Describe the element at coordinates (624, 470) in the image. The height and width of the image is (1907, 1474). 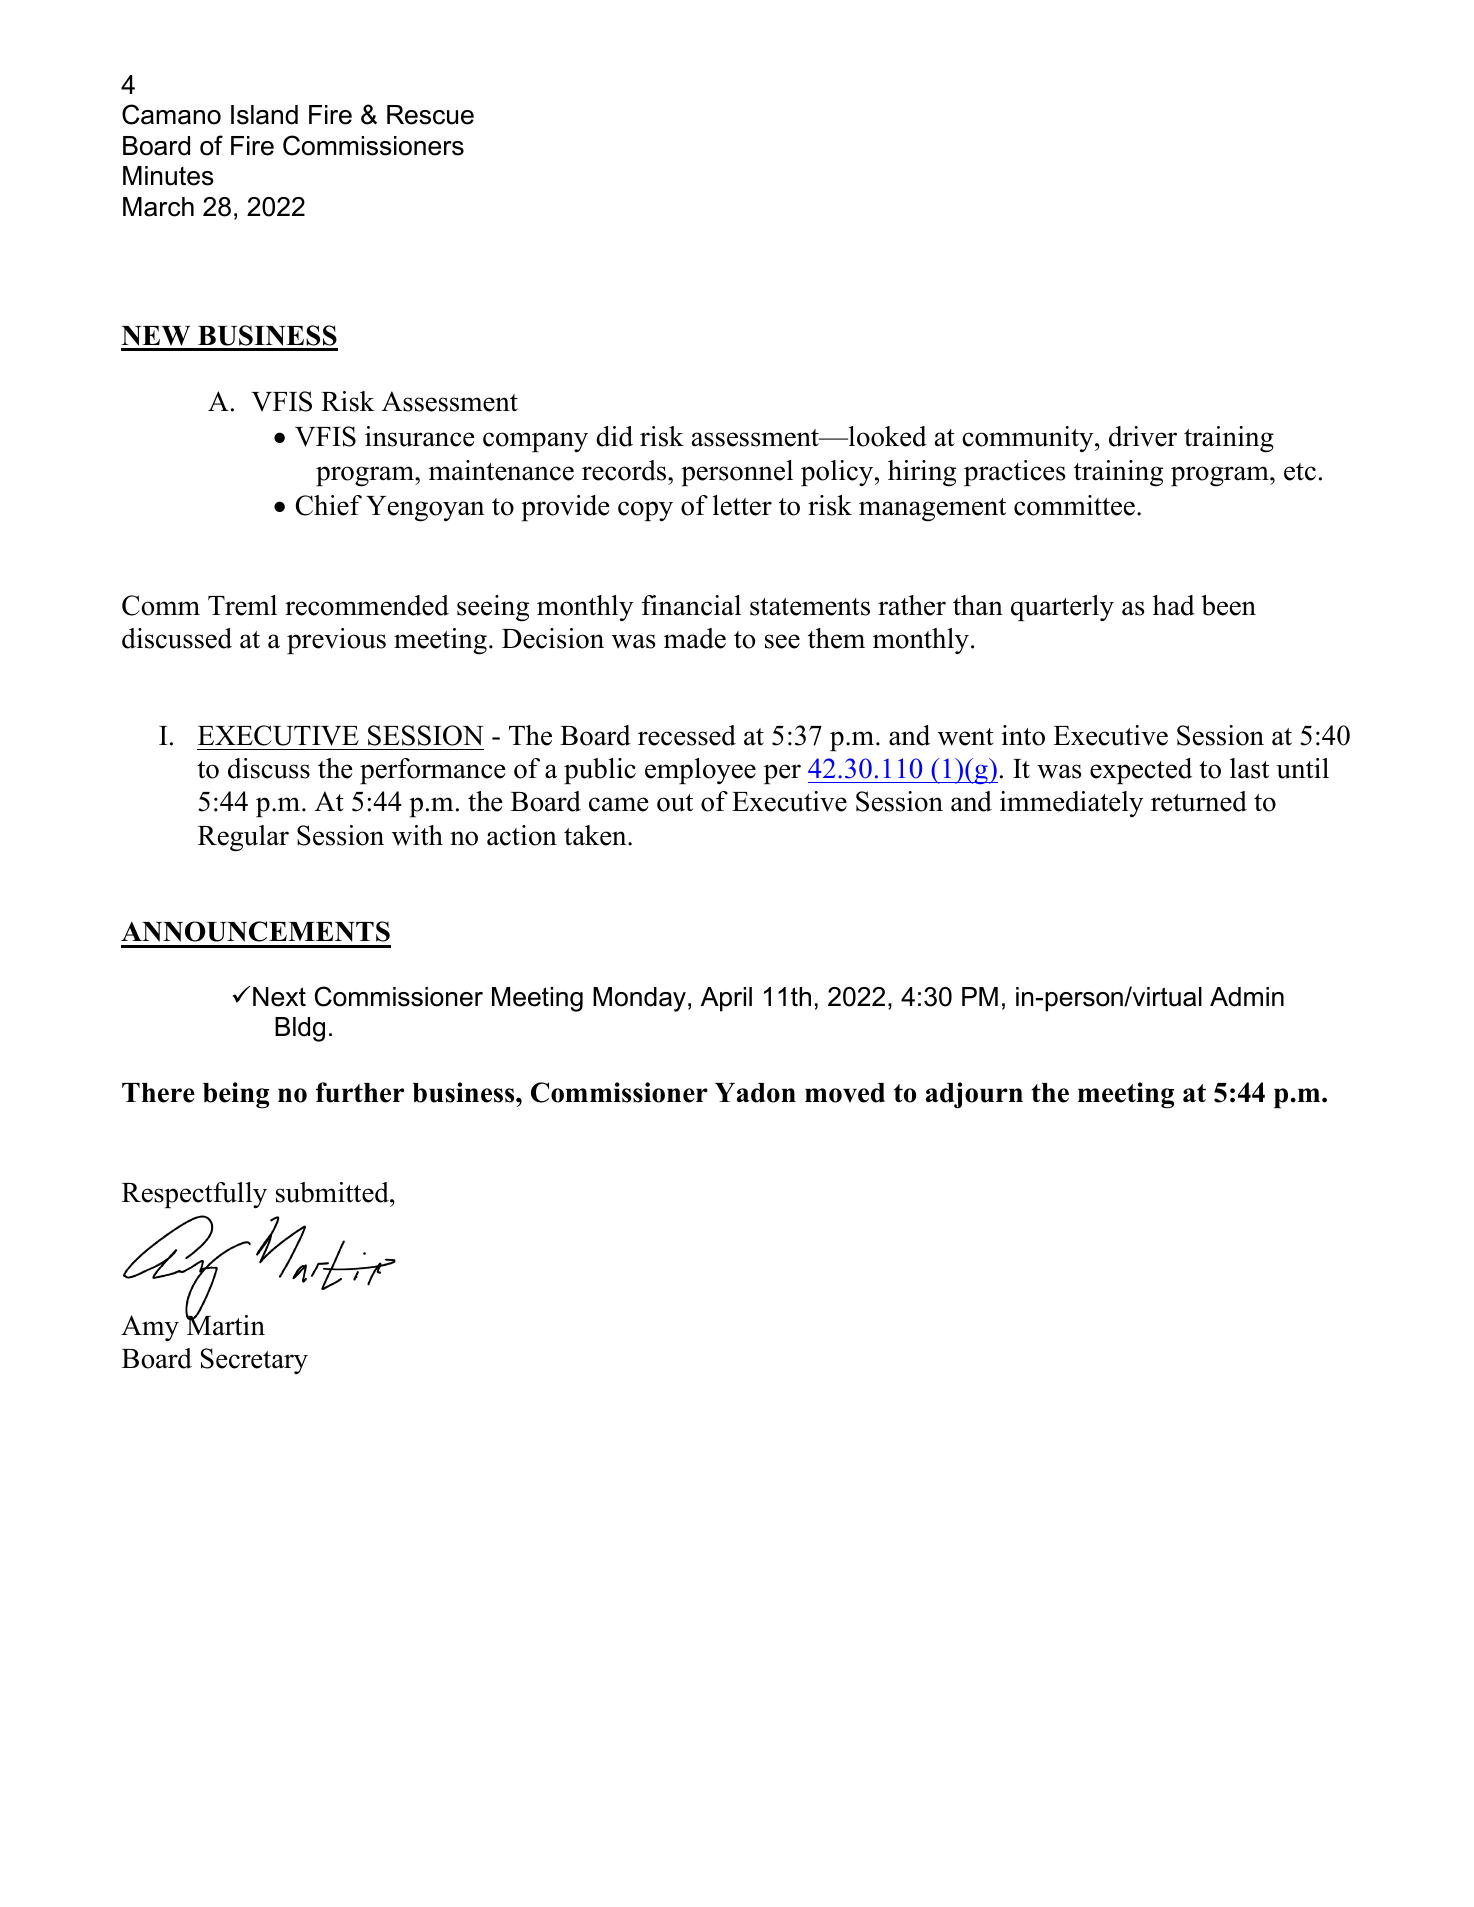
I see `records` at that location.
